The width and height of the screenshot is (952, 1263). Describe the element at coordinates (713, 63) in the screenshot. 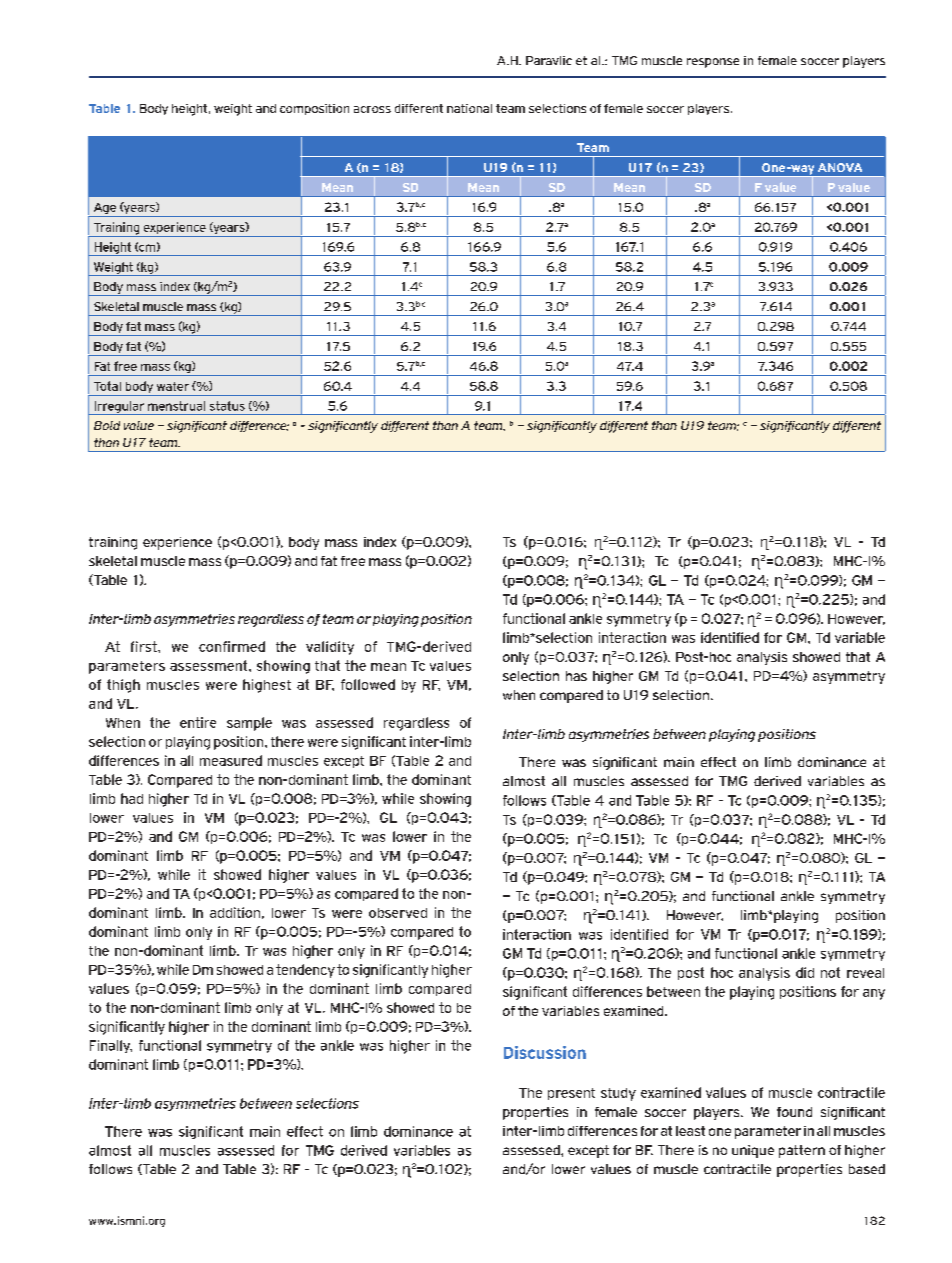

I see `response` at that location.
